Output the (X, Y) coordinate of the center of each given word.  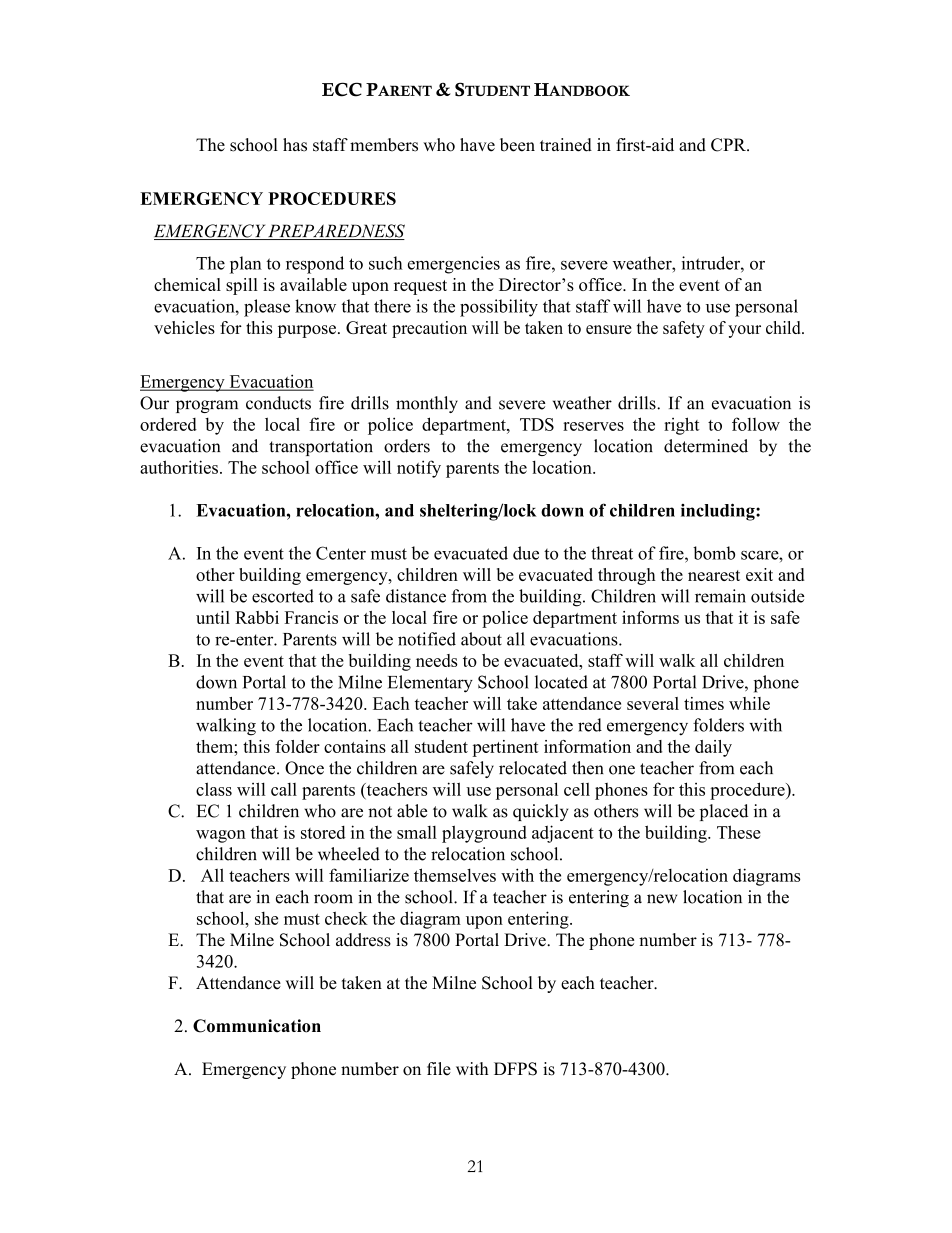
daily (713, 748)
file (439, 1069)
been (517, 145)
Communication (257, 1026)
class (214, 789)
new (662, 899)
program (207, 406)
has (295, 145)
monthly (427, 404)
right (681, 426)
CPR (729, 145)
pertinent (505, 748)
